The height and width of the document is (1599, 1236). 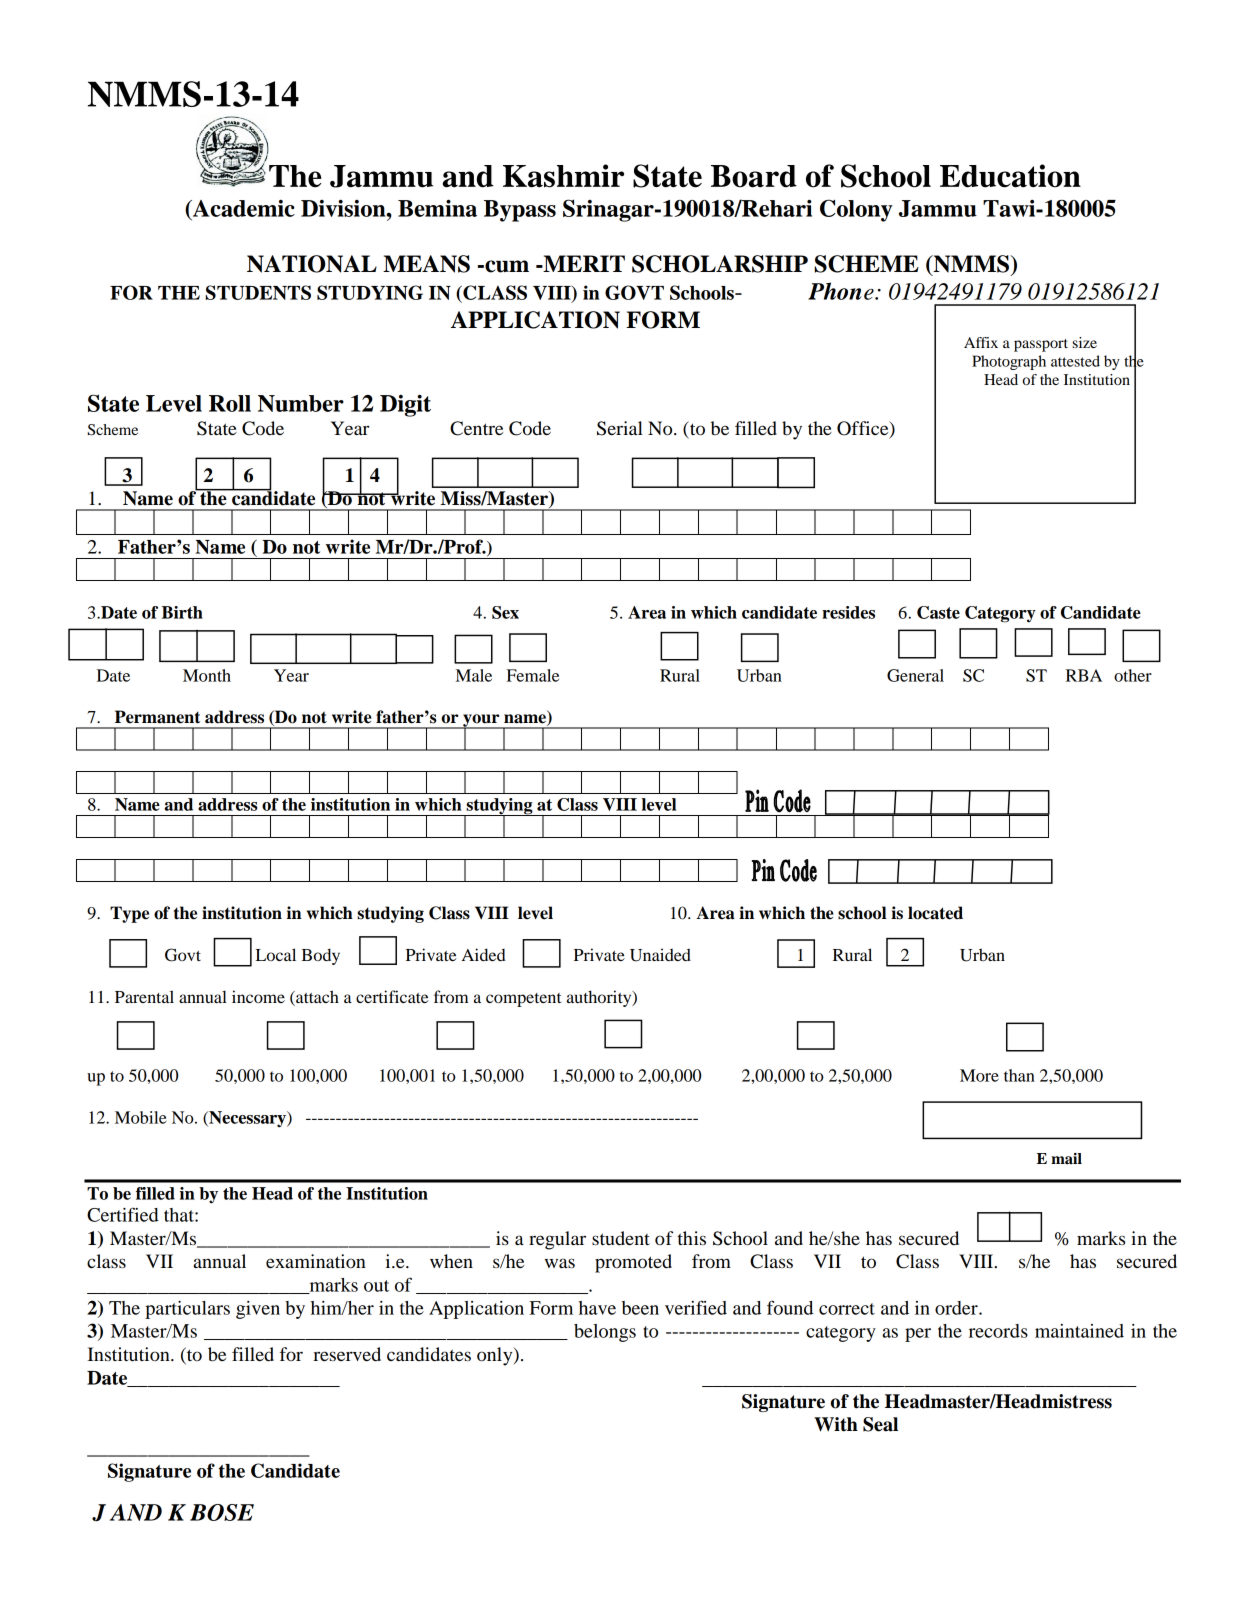 What do you see at coordinates (620, 428) in the document?
I see `Serial` at bounding box center [620, 428].
